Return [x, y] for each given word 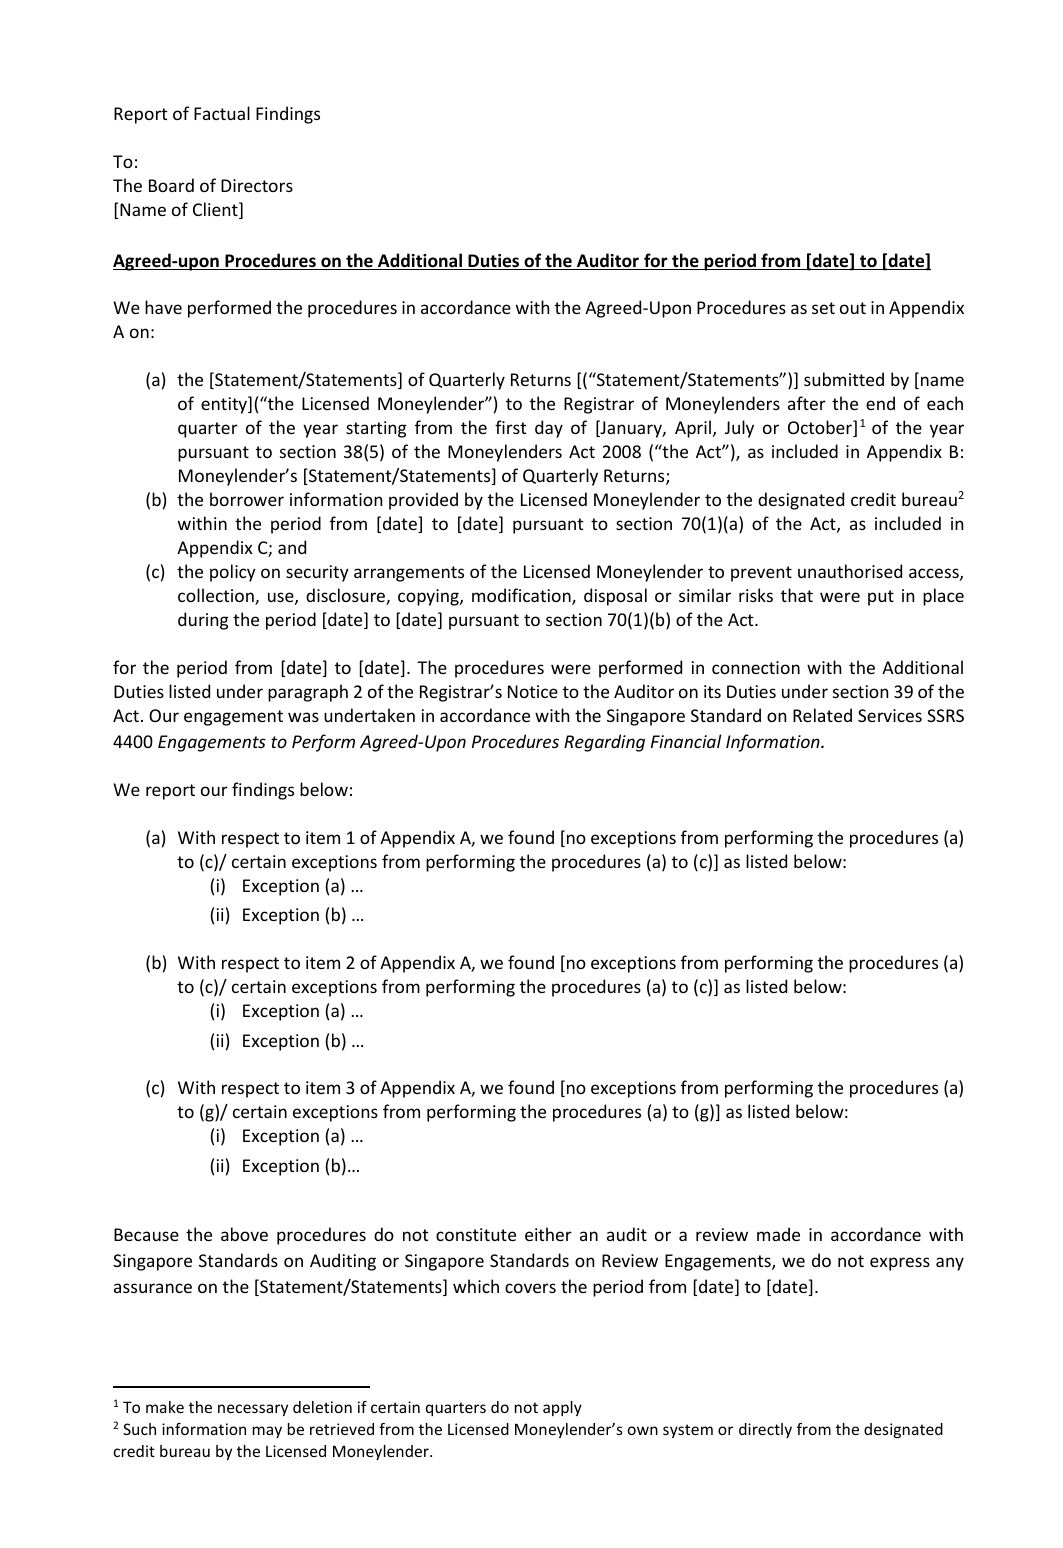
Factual [222, 113]
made [778, 1234]
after [807, 403]
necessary [253, 1410]
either [548, 1234]
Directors [257, 185]
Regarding [604, 743]
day [549, 429]
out [853, 308]
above [244, 1234]
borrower [247, 499]
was [303, 717]
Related [822, 715]
